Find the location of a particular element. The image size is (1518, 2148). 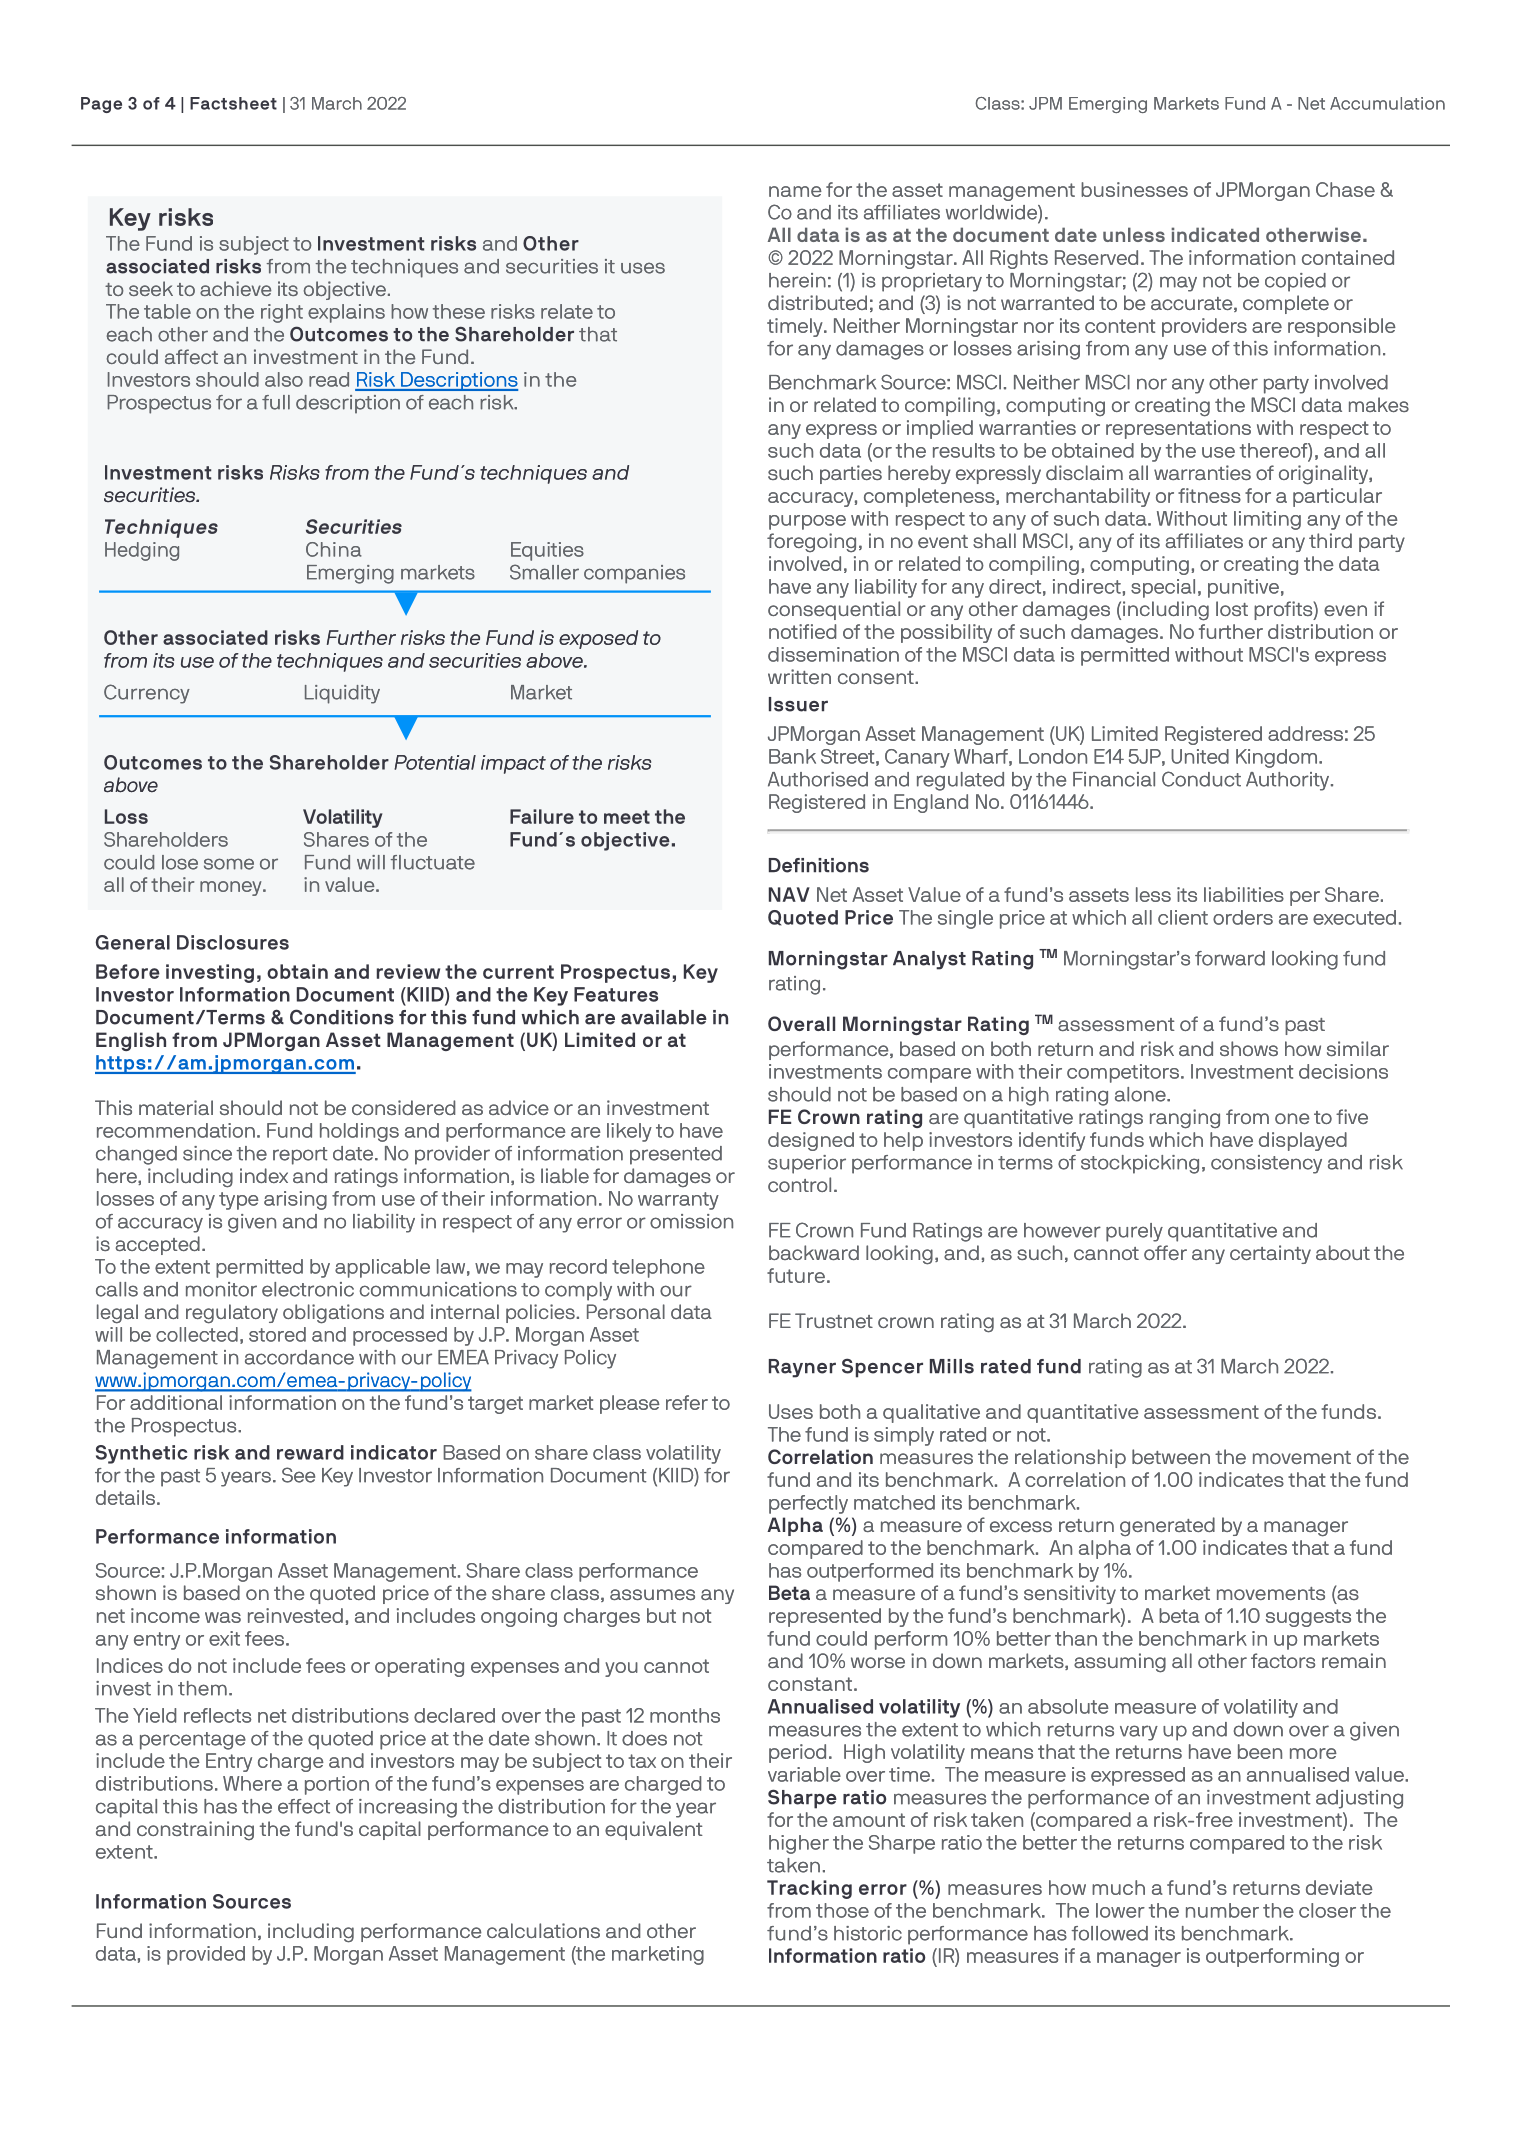

name is located at coordinates (795, 191).
